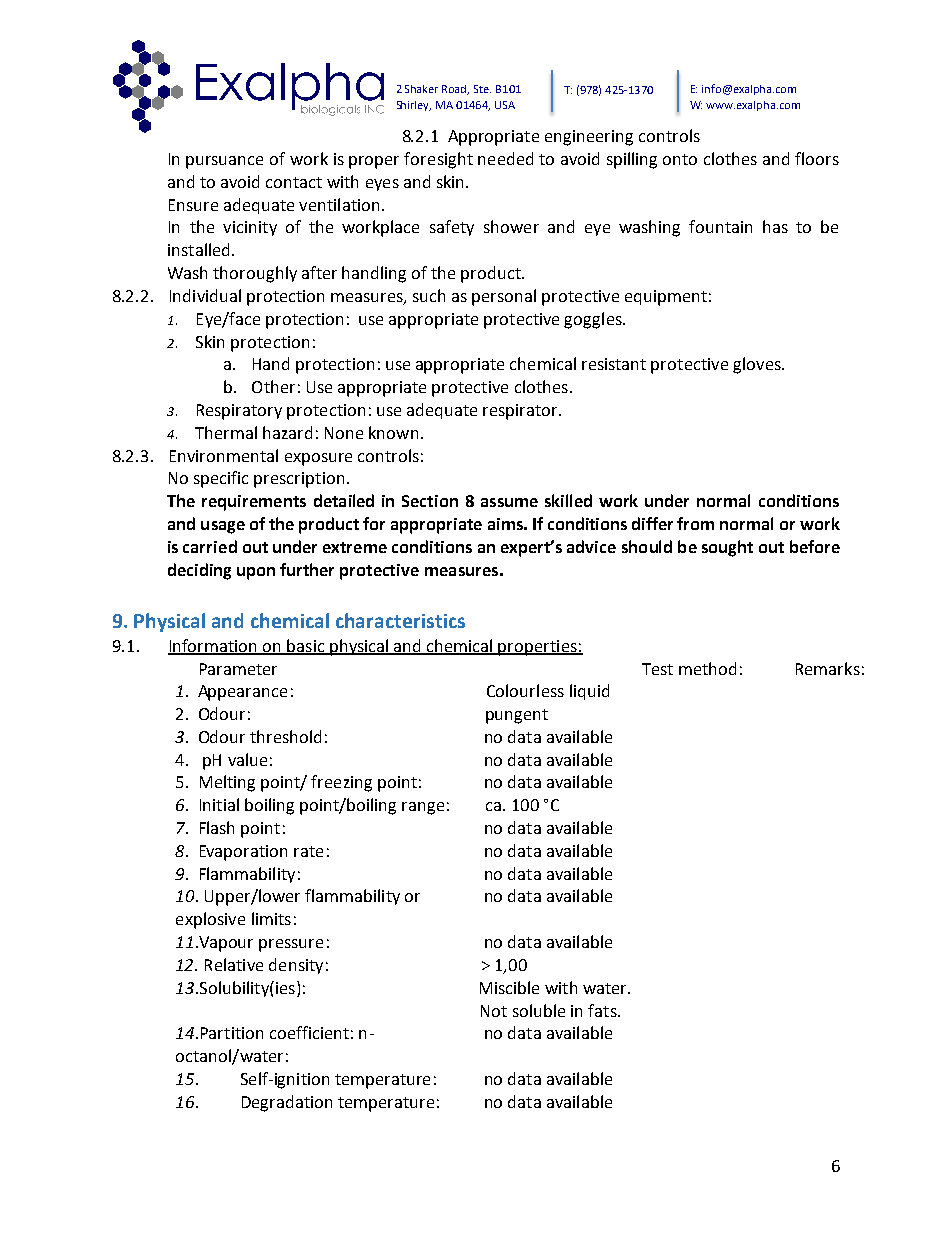  Describe the element at coordinates (707, 668) in the screenshot. I see `method` at that location.
